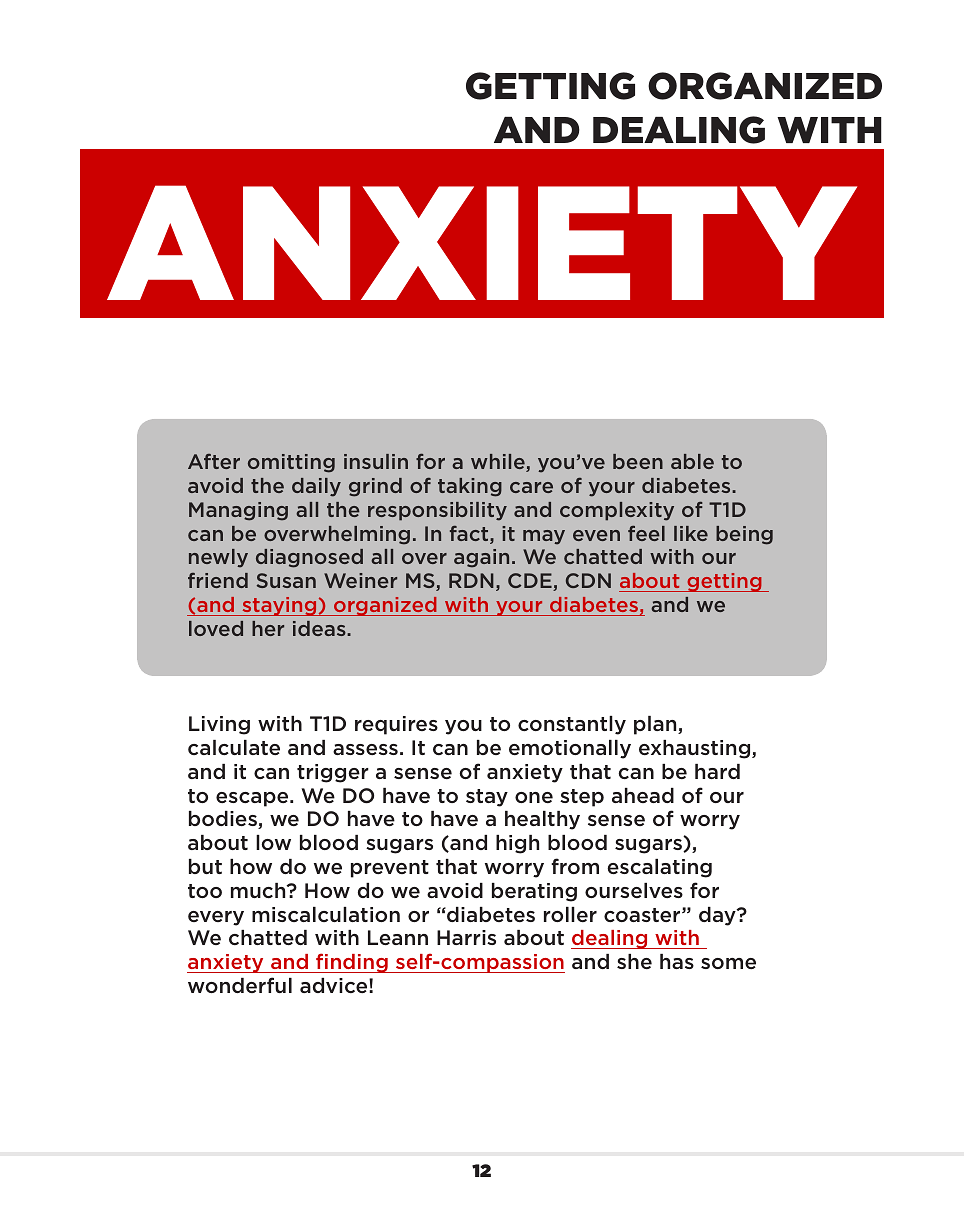 The width and height of the page is (964, 1232). I want to click on ahead, so click(643, 795).
